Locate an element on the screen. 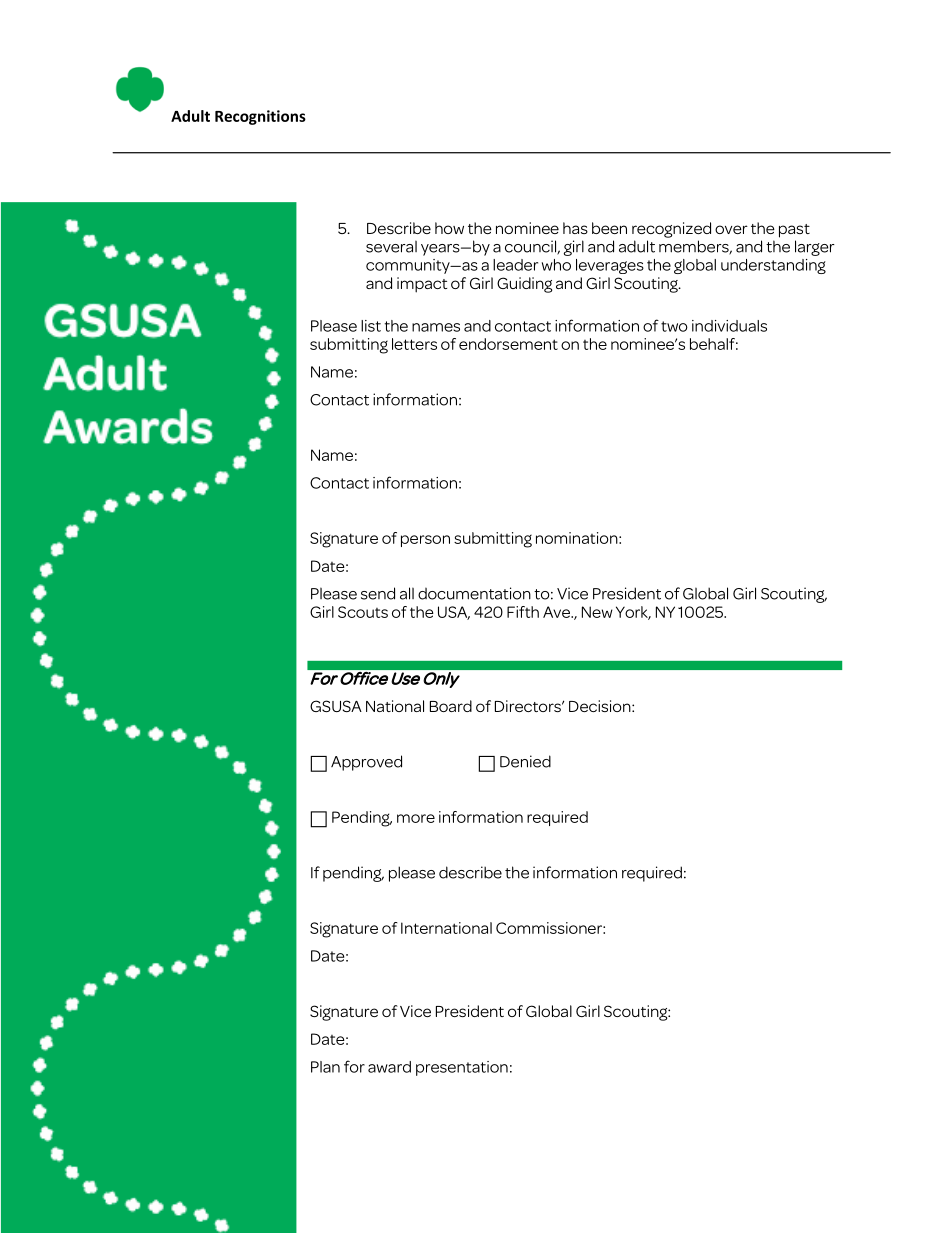  has is located at coordinates (575, 228).
